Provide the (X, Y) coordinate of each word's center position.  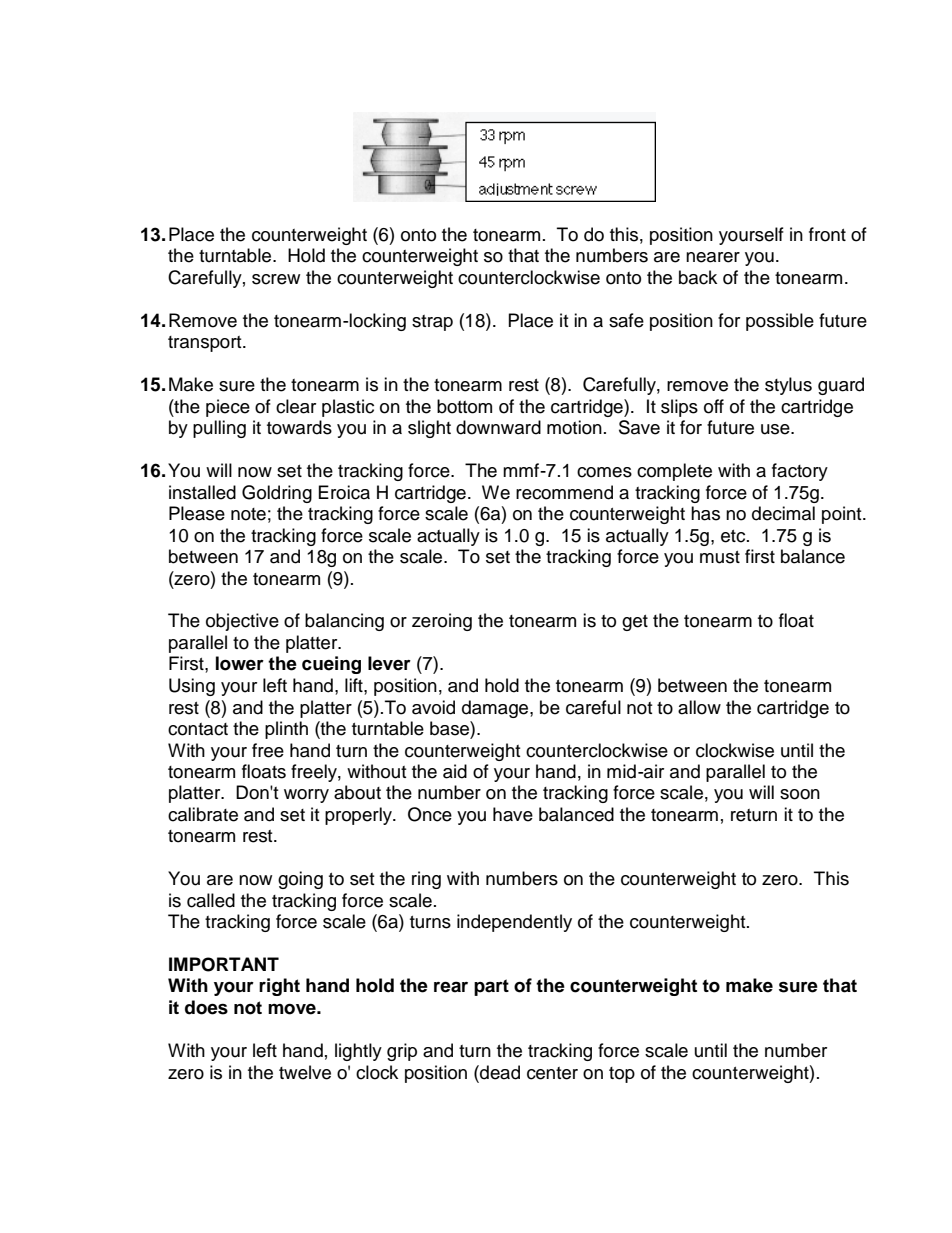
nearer (713, 257)
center (552, 1073)
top (622, 1075)
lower (240, 663)
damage (496, 709)
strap (432, 323)
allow (699, 707)
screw (276, 279)
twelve (305, 1072)
